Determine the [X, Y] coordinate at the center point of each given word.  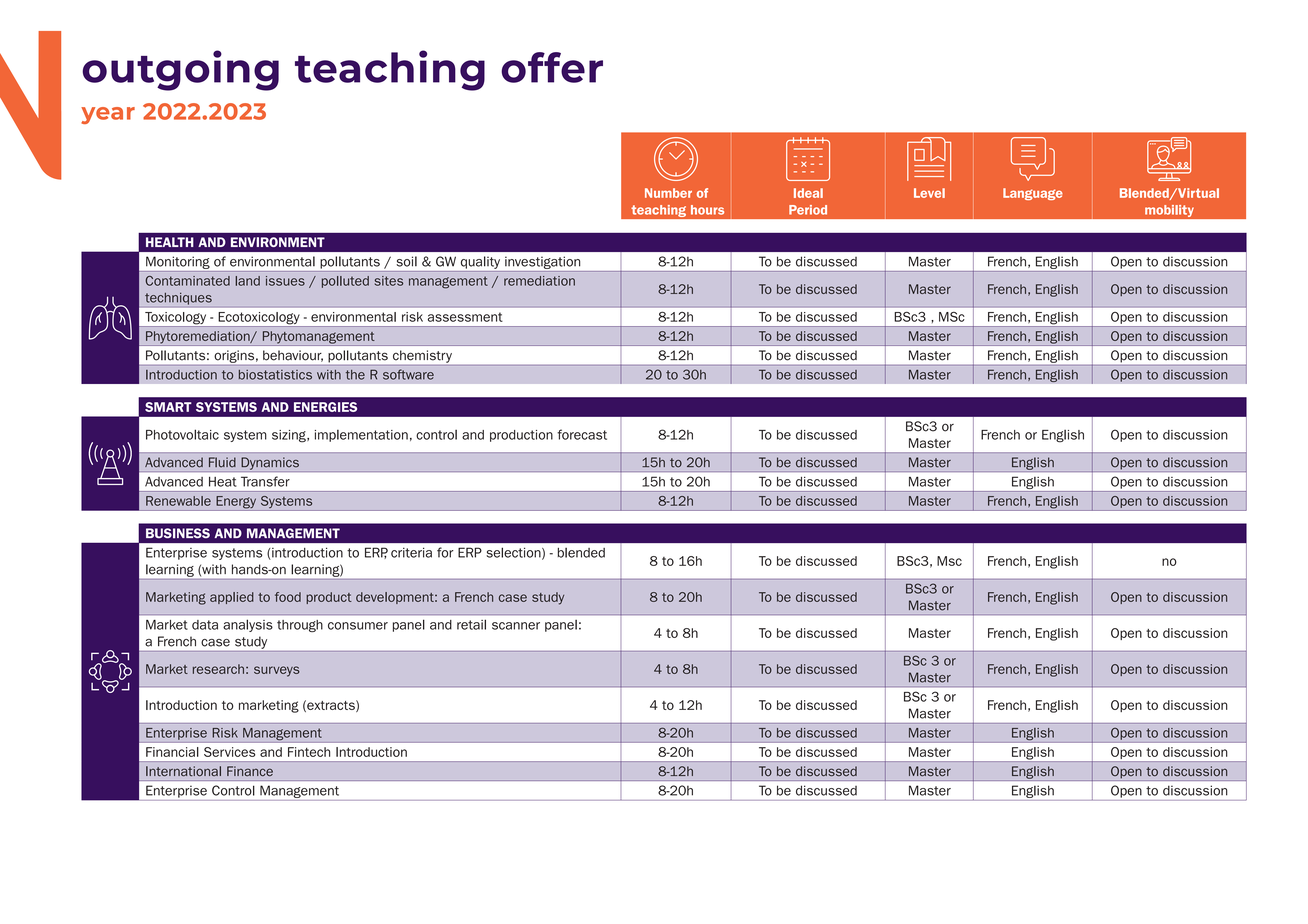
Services [229, 752]
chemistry [422, 356]
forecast [582, 434]
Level [929, 193]
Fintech [309, 752]
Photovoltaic [182, 434]
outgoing [180, 70]
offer [552, 67]
